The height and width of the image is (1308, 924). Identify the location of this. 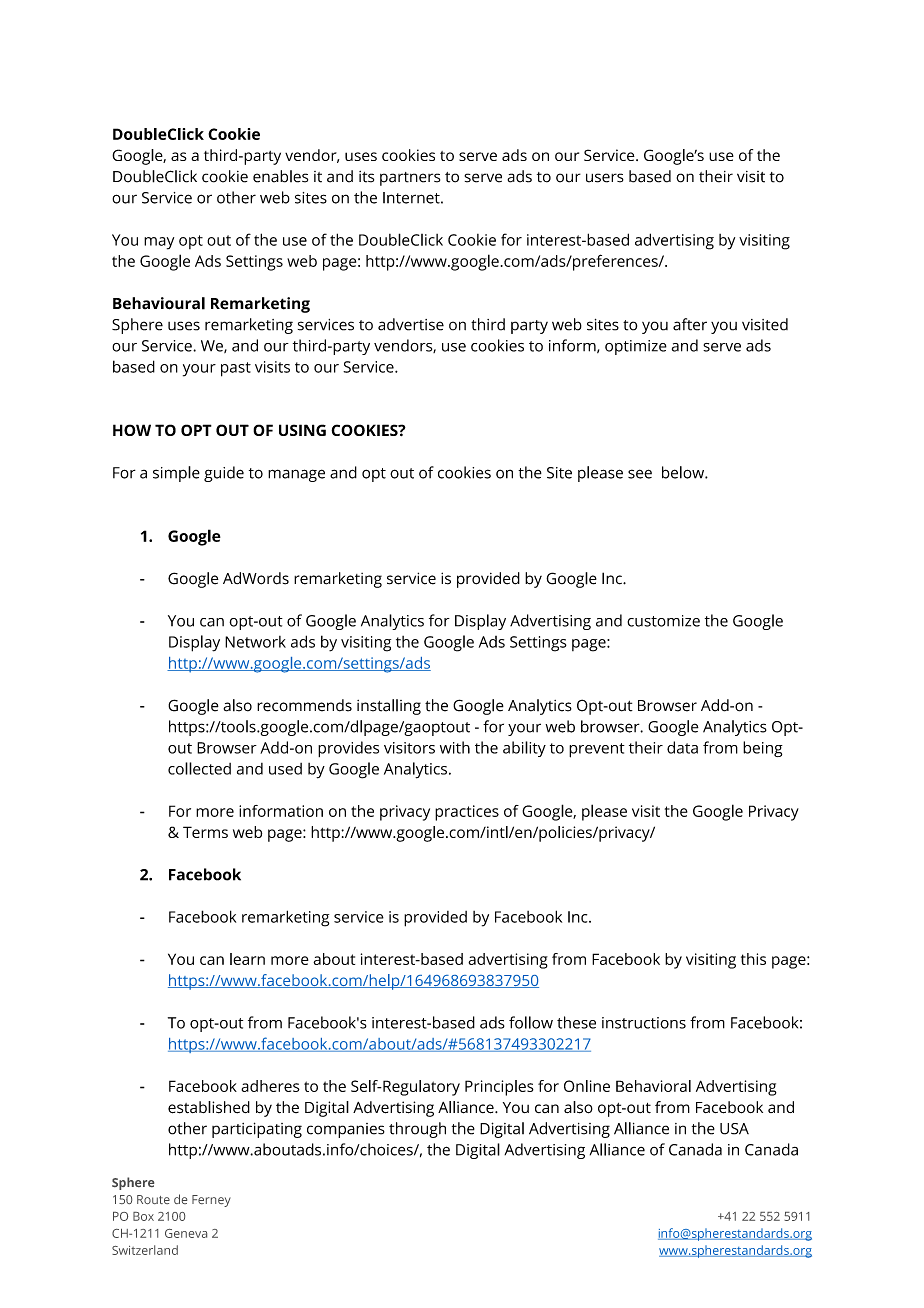
(753, 959).
